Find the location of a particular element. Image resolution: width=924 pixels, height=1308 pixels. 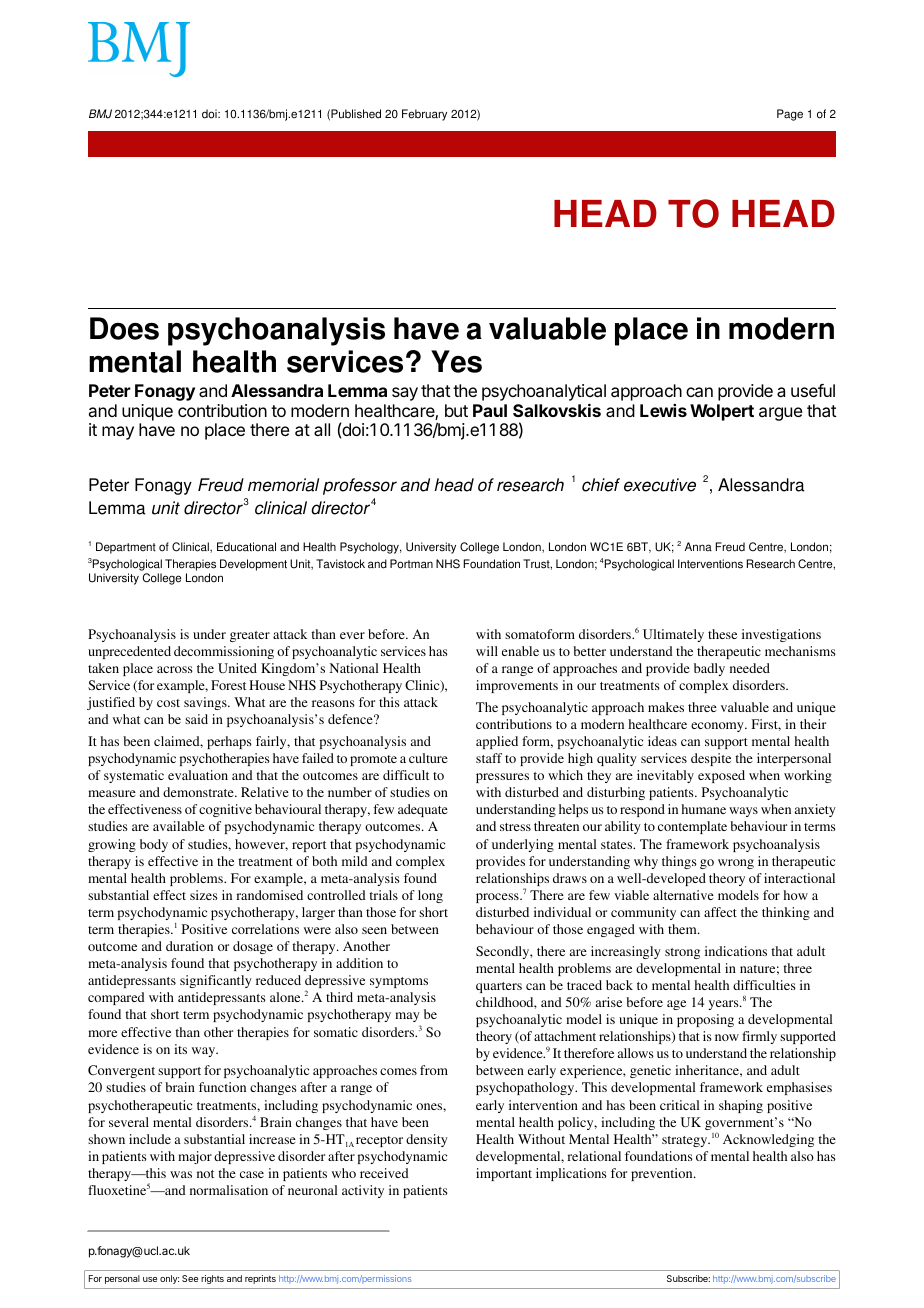

indications is located at coordinates (736, 951).
